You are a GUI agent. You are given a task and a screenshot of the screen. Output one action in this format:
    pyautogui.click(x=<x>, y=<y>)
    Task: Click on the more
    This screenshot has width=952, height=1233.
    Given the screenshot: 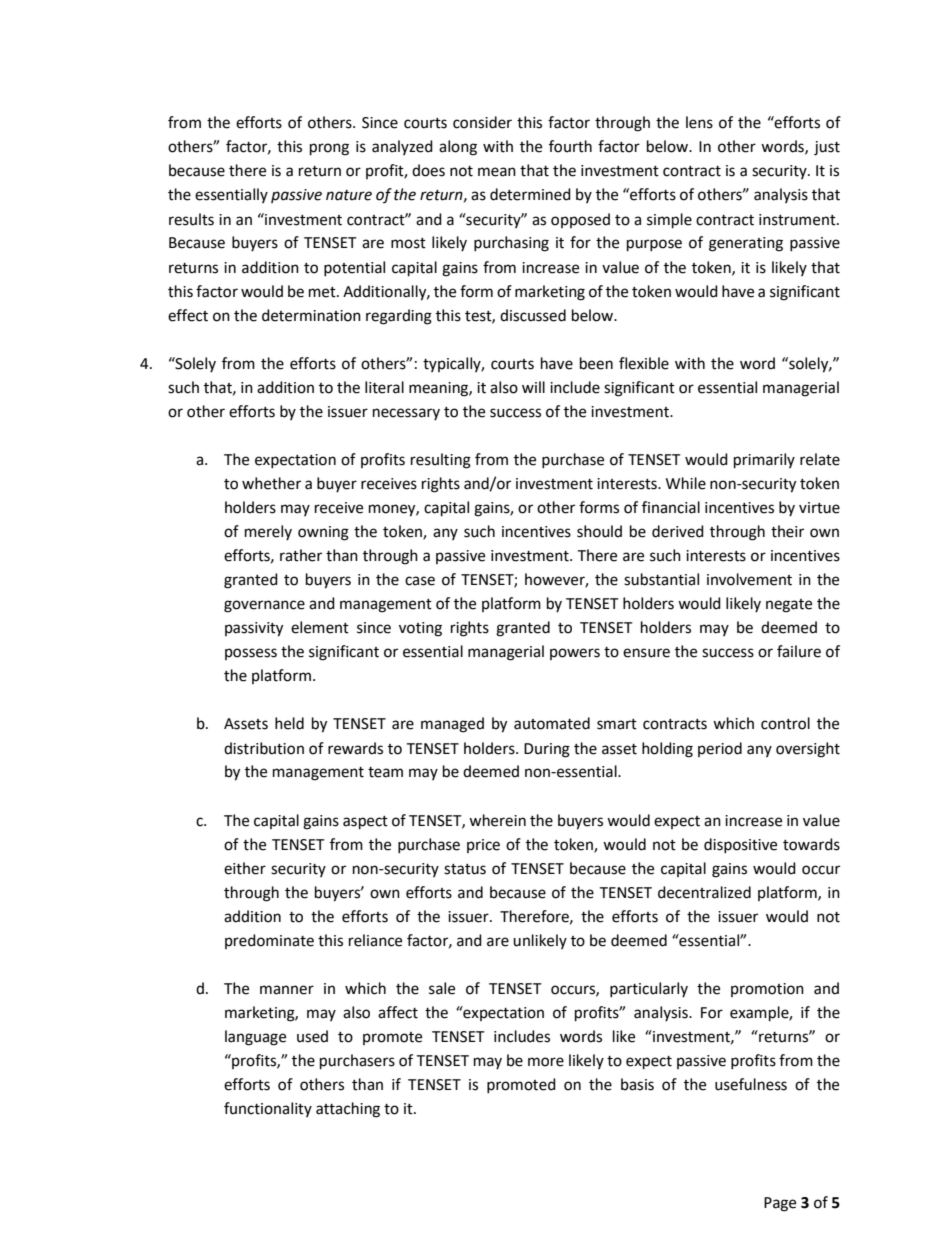 What is the action you would take?
    pyautogui.click(x=546, y=1062)
